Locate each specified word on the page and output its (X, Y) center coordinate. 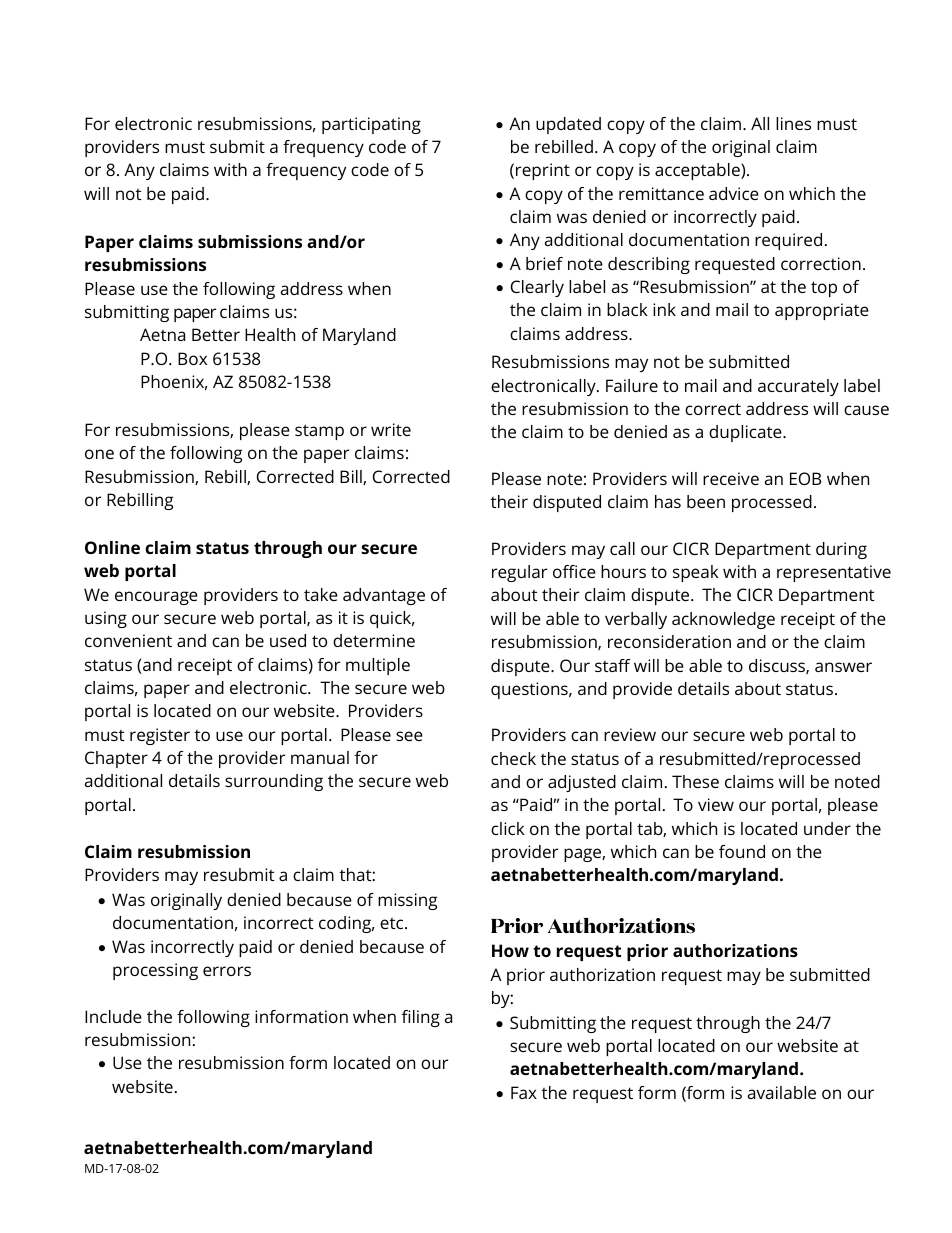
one (99, 454)
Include (113, 1016)
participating (371, 125)
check (513, 758)
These (695, 781)
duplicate (746, 433)
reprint (543, 171)
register (160, 736)
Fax (524, 1092)
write (391, 429)
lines (793, 123)
